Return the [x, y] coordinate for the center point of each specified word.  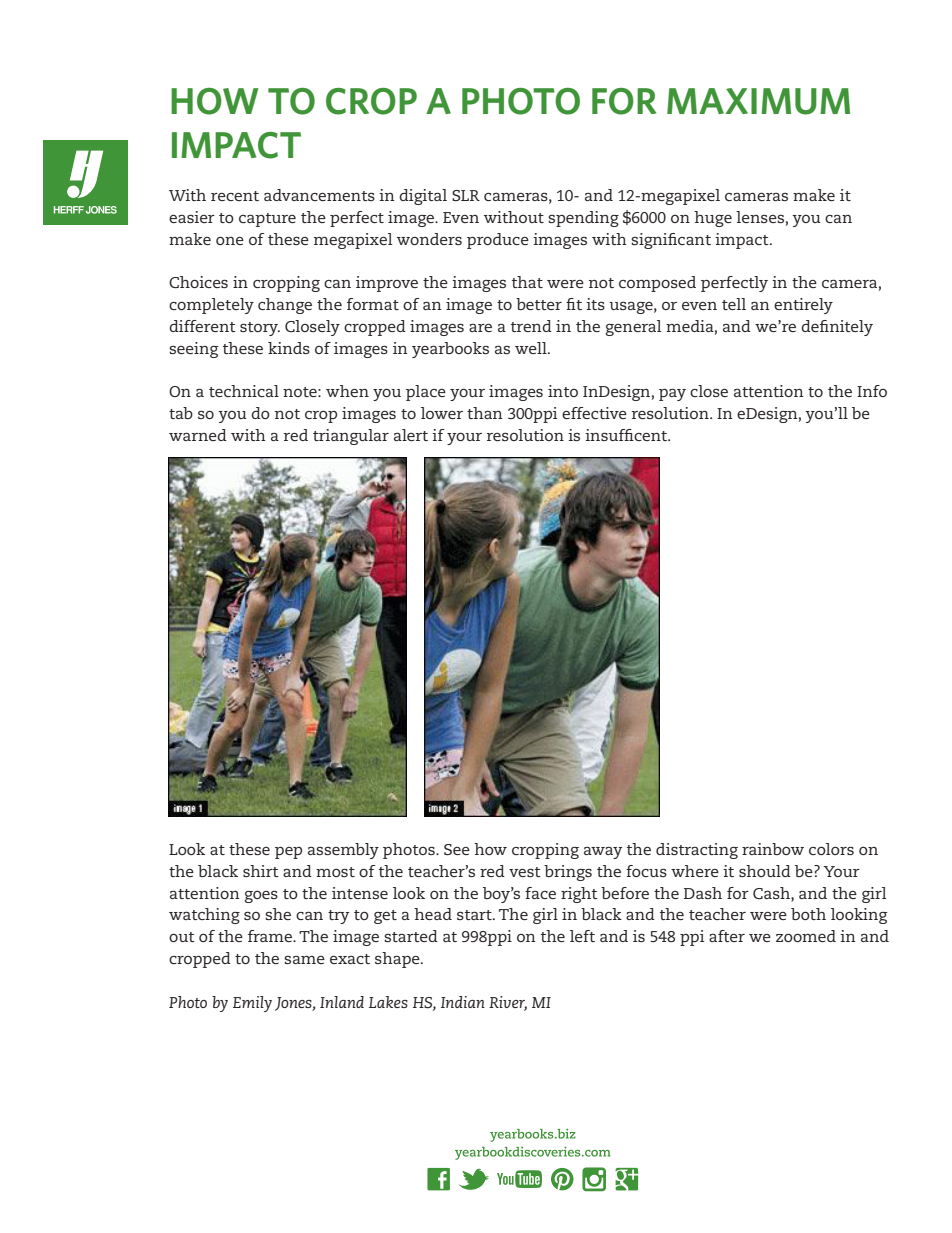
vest [525, 872]
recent [235, 196]
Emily [252, 1004]
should [765, 871]
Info [872, 391]
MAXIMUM [758, 101]
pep [288, 853]
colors [831, 849]
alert [411, 435]
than [485, 413]
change [285, 306]
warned [198, 435]
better [539, 304]
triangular [351, 437]
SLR [466, 195]
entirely [803, 306]
